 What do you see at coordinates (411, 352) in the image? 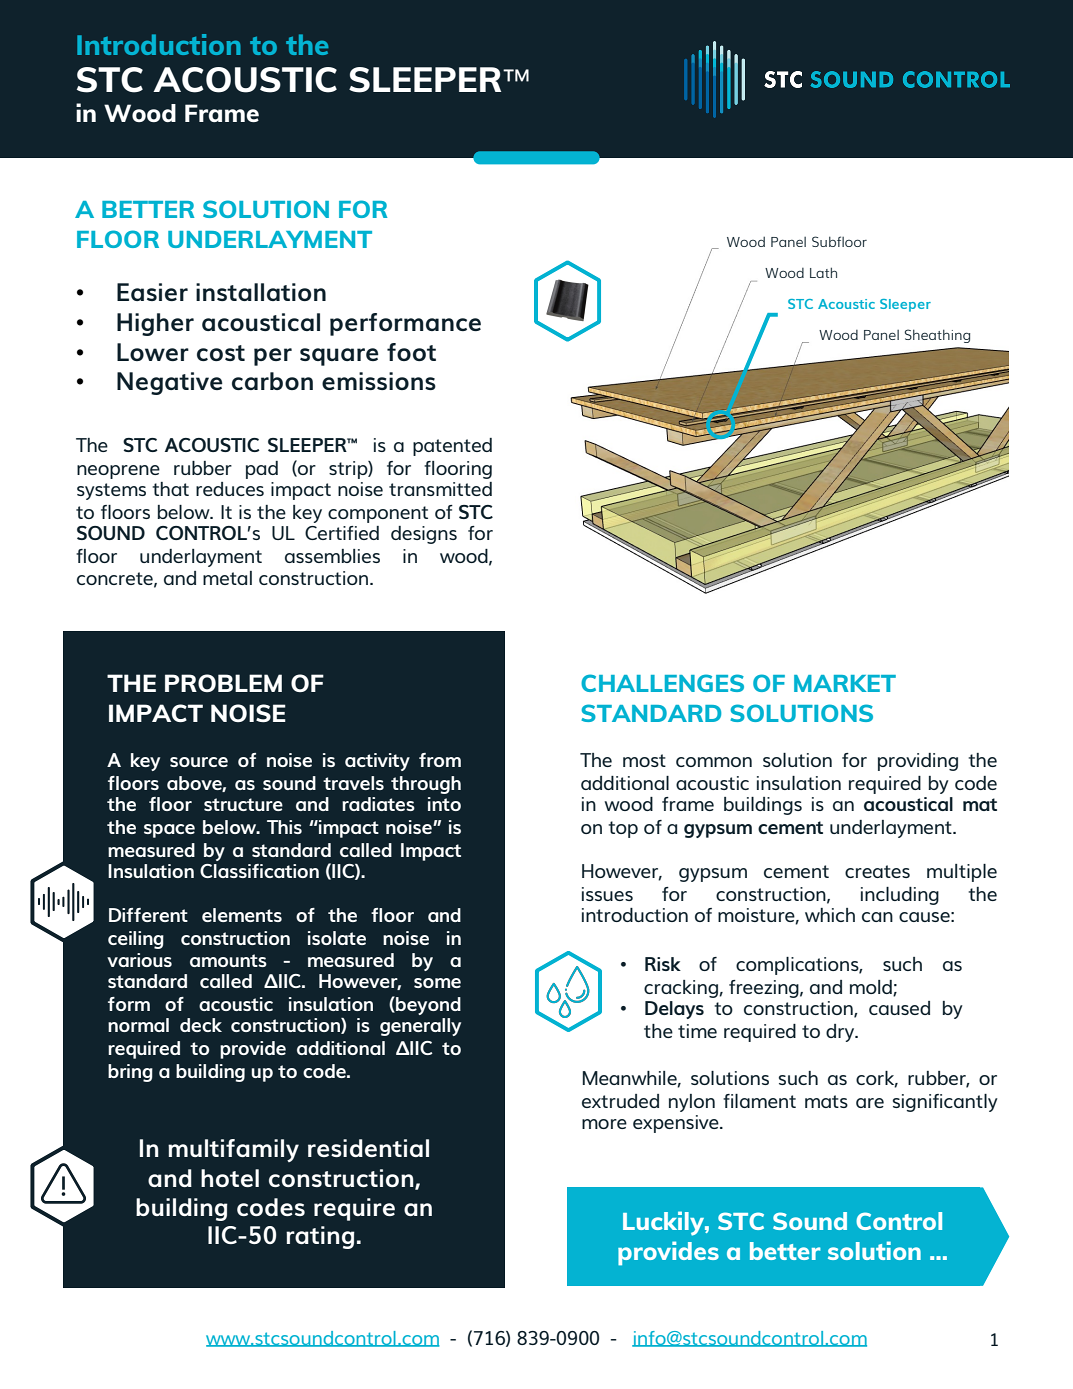
I see `foot` at bounding box center [411, 352].
